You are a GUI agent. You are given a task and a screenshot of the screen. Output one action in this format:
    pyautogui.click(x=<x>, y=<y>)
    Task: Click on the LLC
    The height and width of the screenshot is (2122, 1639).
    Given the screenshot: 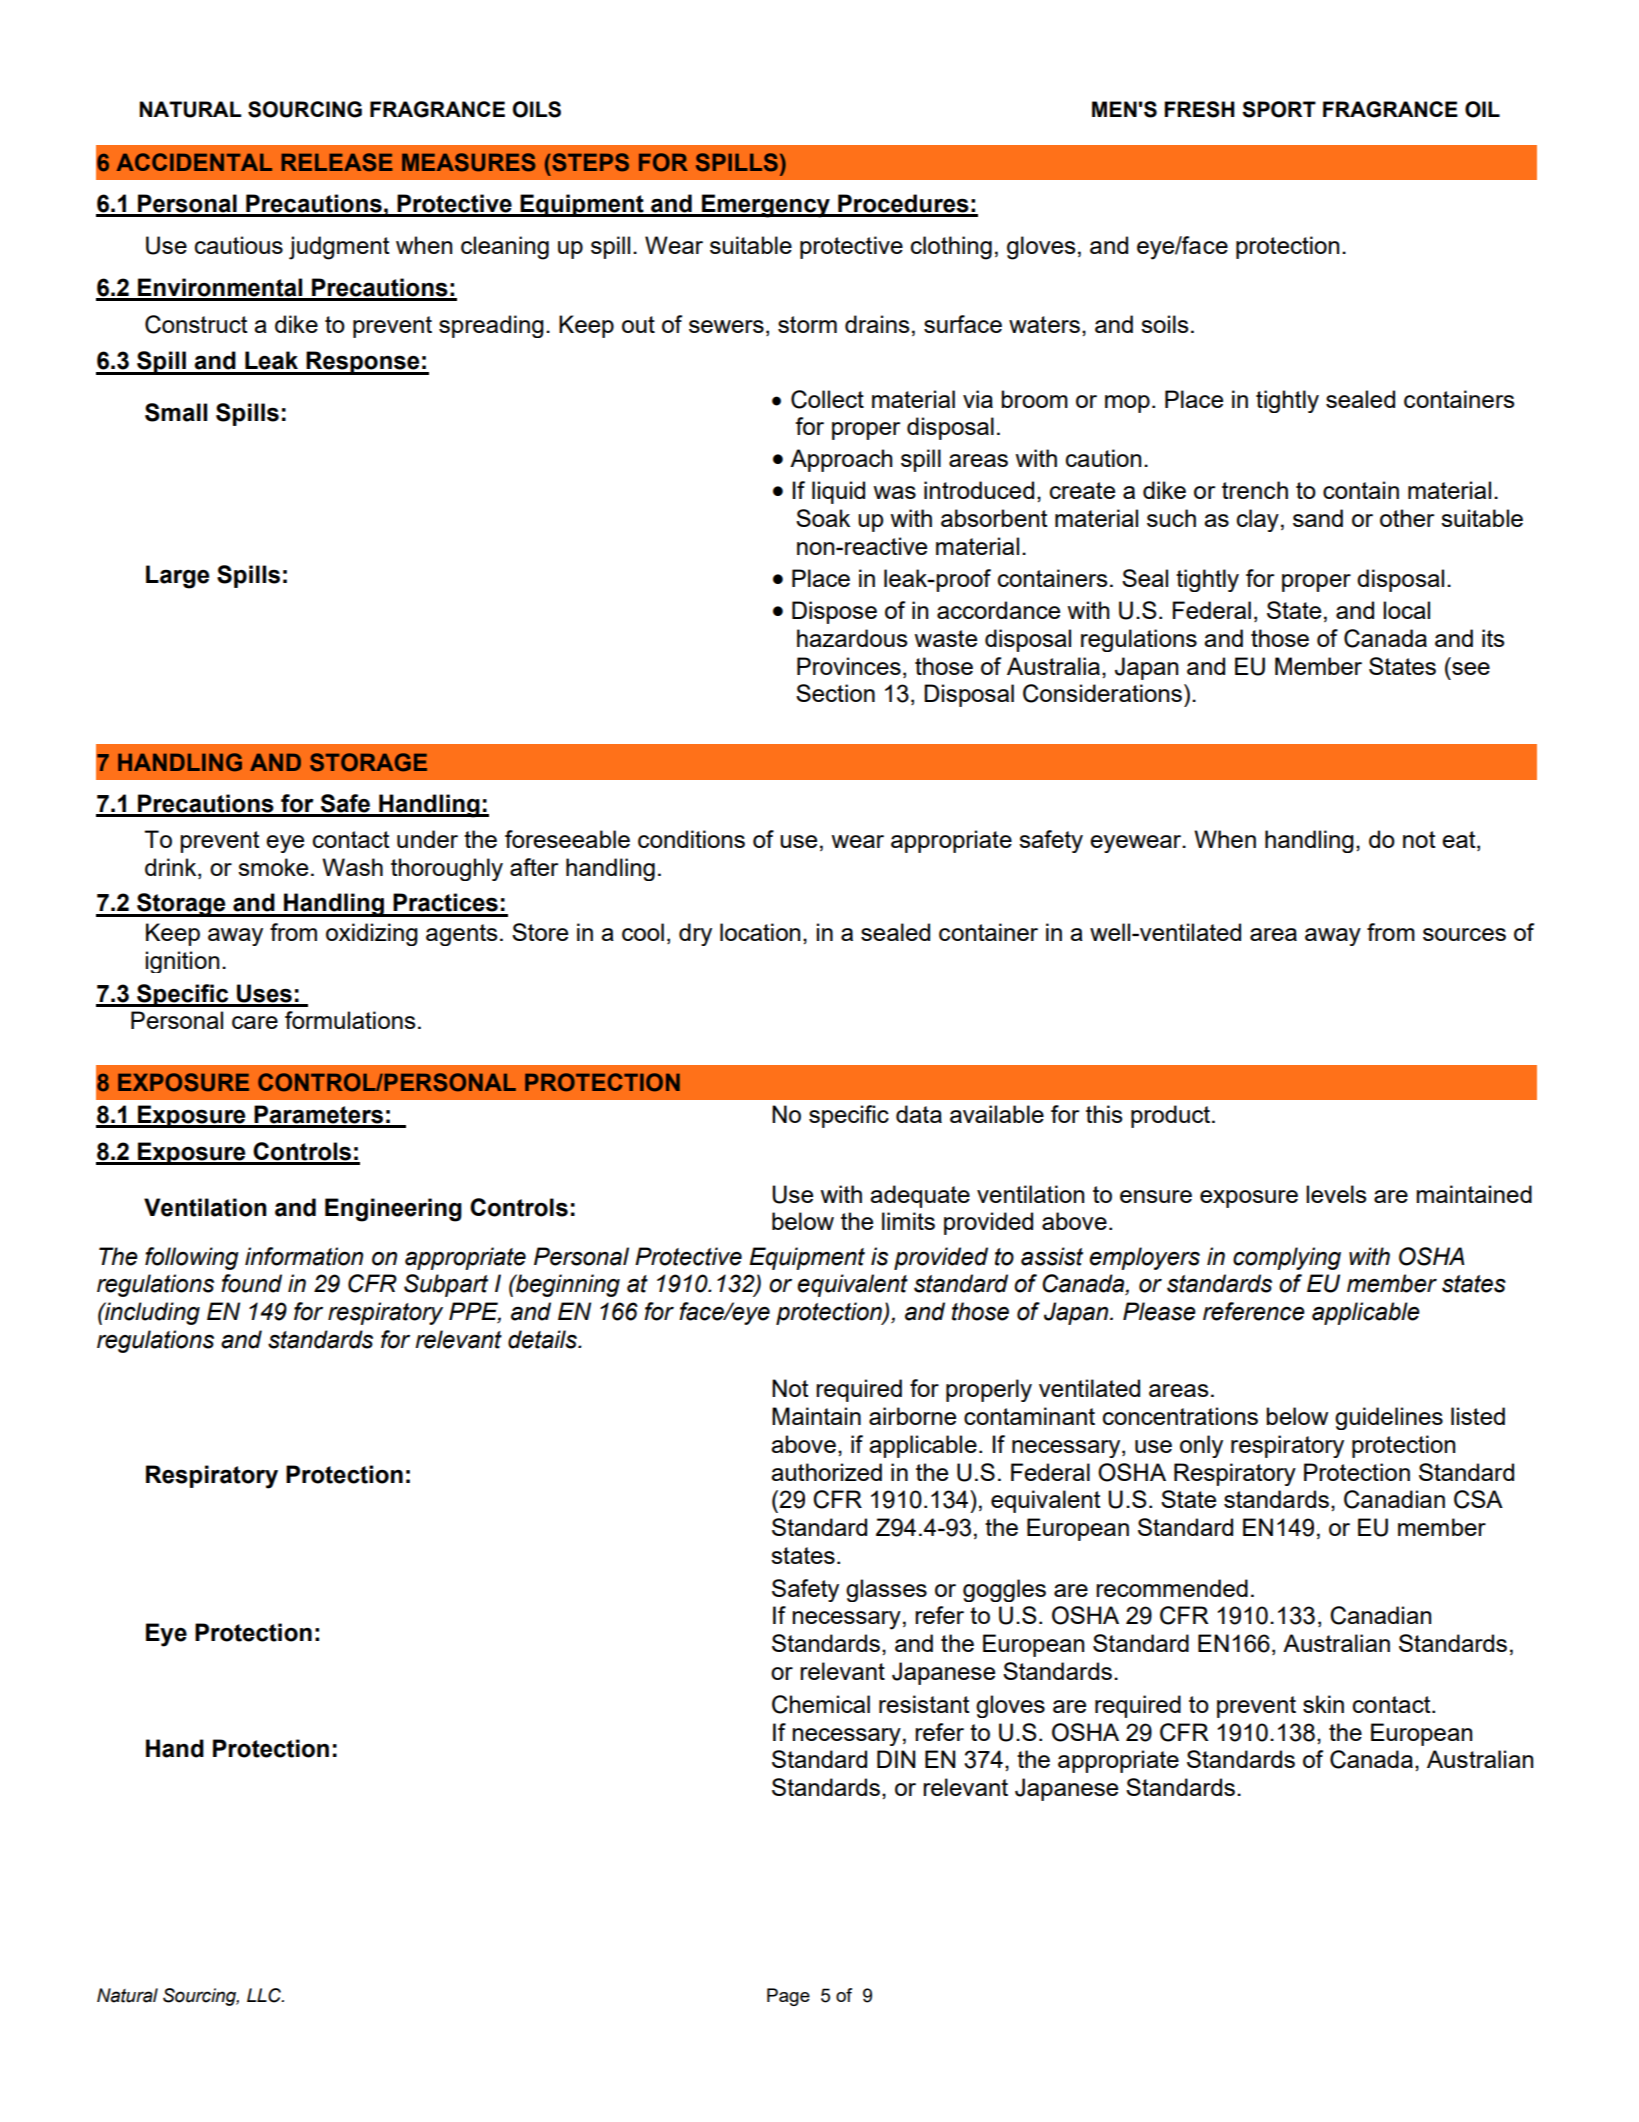 What is the action you would take?
    pyautogui.click(x=265, y=1995)
